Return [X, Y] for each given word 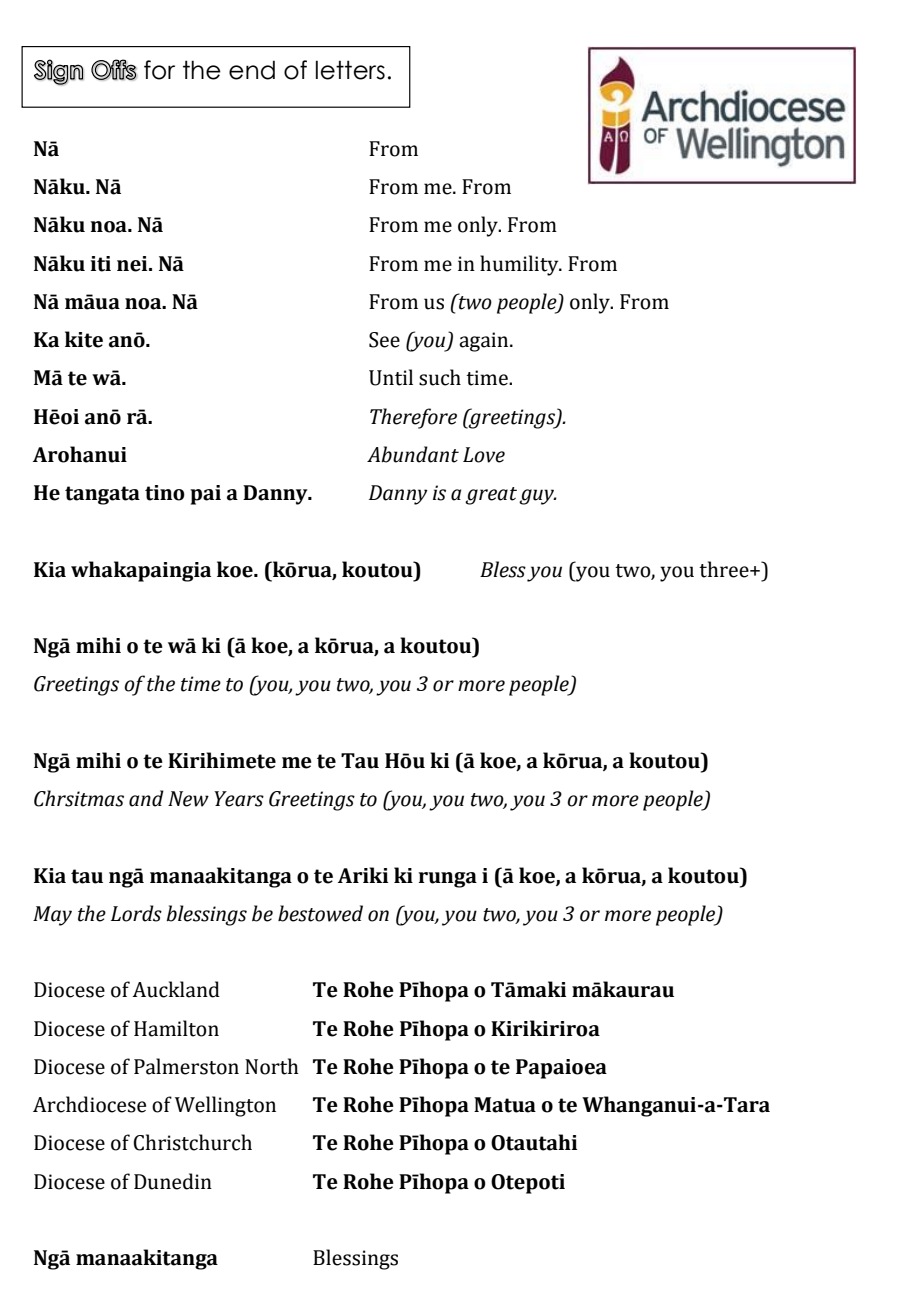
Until [391, 377]
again [485, 342]
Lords [136, 913]
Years [239, 799]
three [725, 569]
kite [84, 339]
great [491, 496]
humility [520, 265]
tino [165, 493]
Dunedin [173, 1181]
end [252, 70]
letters [350, 70]
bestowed [320, 913]
